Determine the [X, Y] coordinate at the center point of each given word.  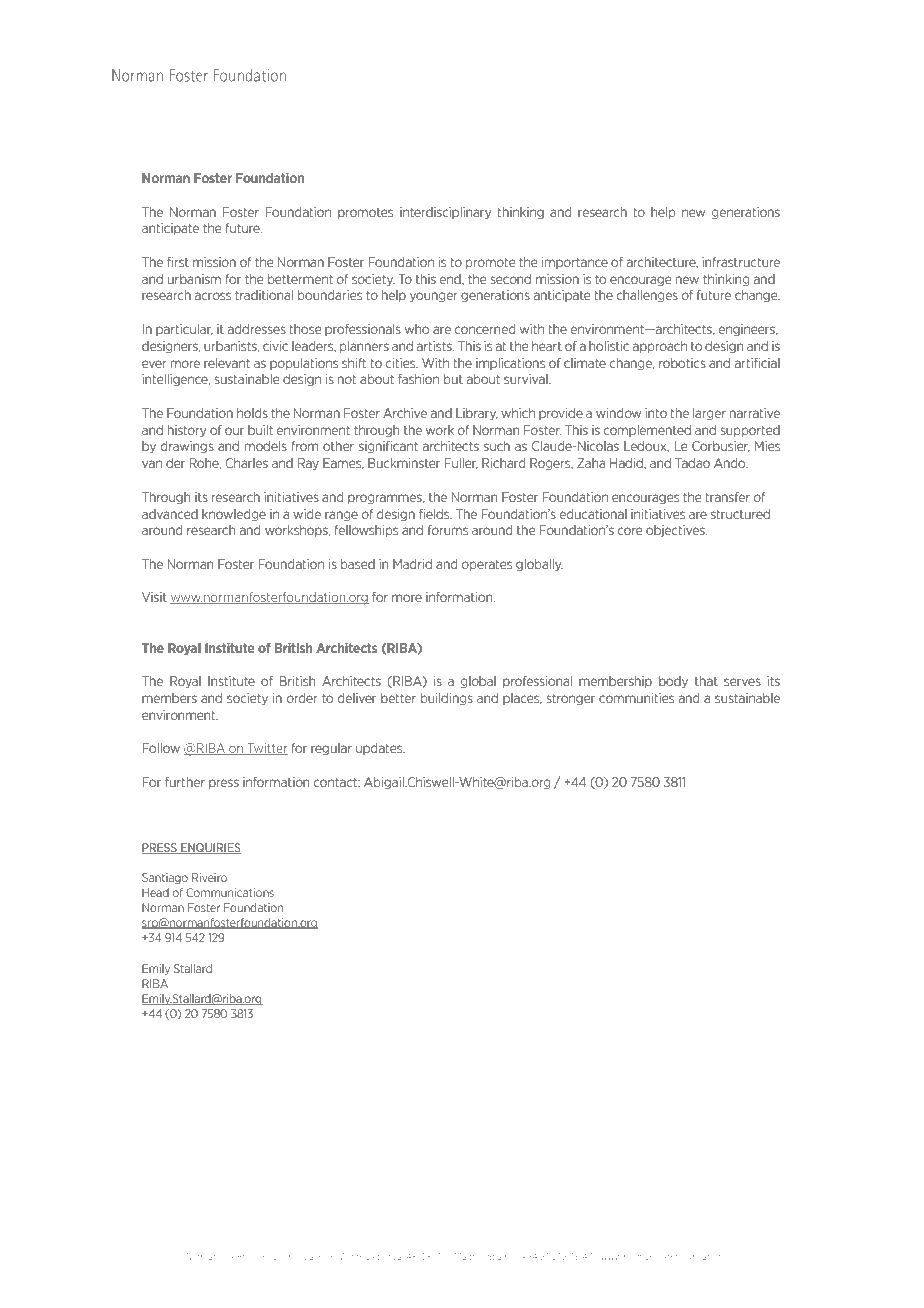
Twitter [266, 749]
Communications [230, 892]
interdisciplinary [445, 213]
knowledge [234, 515]
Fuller [461, 464]
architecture [662, 263]
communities [636, 698]
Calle [313, 1256]
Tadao [692, 463]
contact [337, 782]
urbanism [194, 279]
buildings [447, 699]
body [673, 682]
